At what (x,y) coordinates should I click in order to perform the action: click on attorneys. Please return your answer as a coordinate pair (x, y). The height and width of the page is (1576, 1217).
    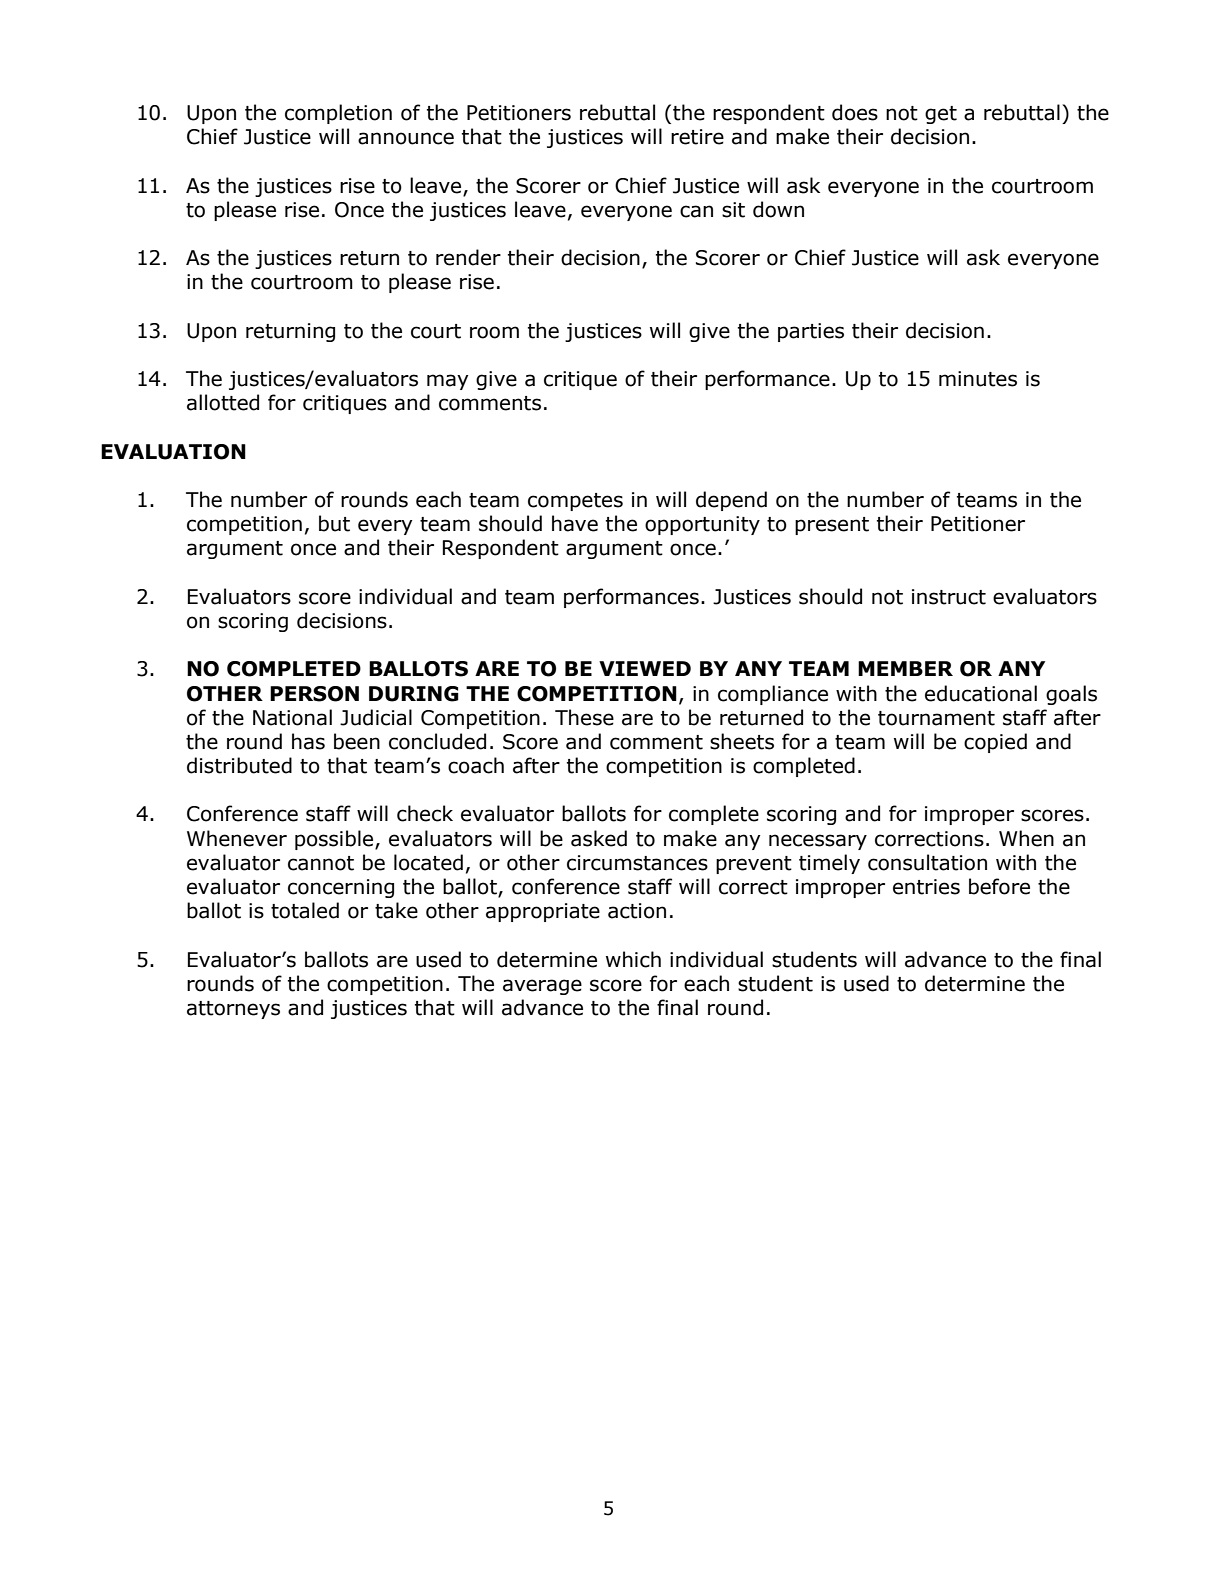
    Looking at the image, I should click on (233, 1010).
